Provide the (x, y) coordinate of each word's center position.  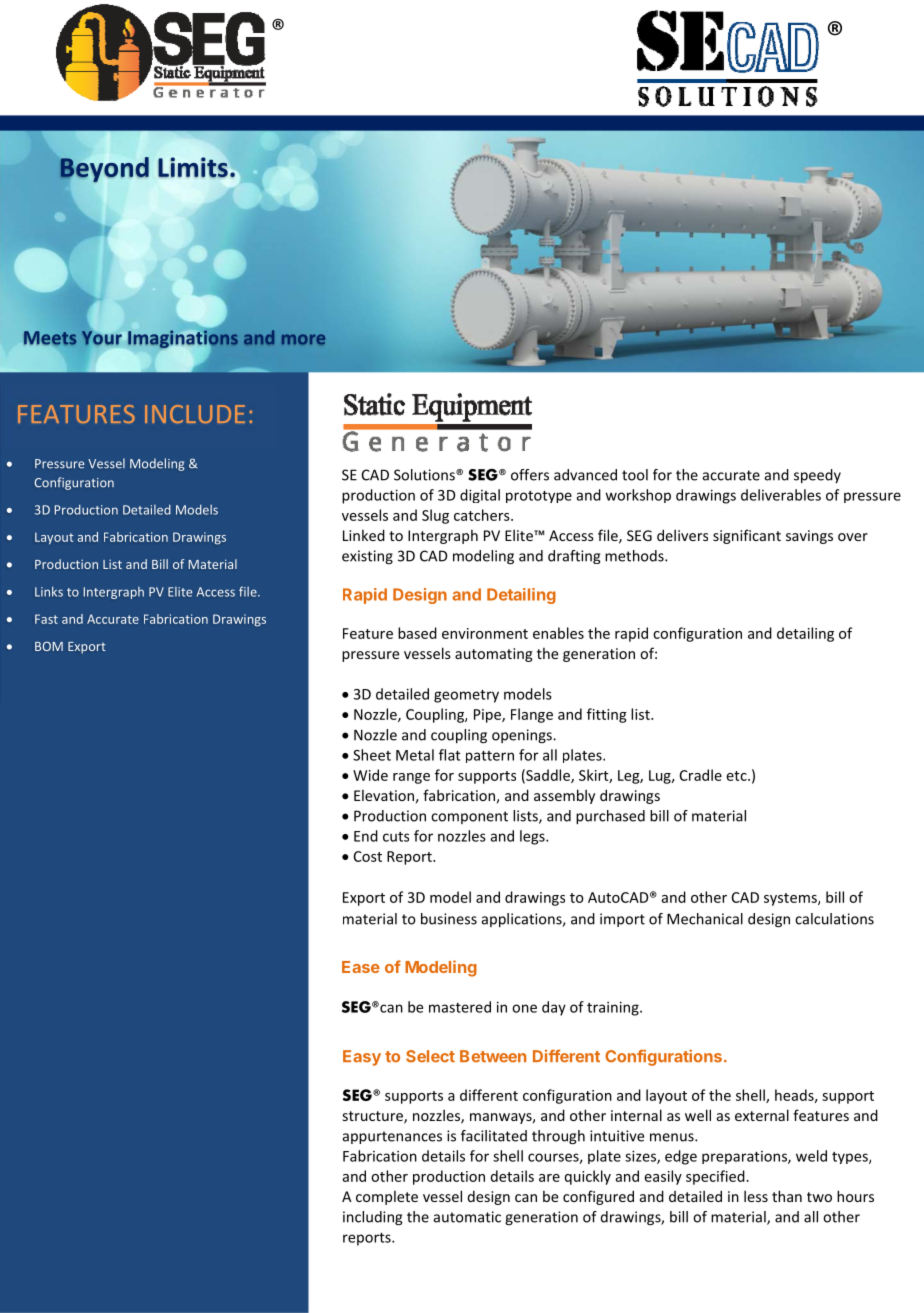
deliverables (781, 495)
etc (738, 776)
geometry (466, 696)
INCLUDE (195, 414)
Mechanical (705, 919)
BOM (49, 646)
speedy (817, 476)
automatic (467, 1217)
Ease (361, 967)
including (372, 1218)
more (303, 339)
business (449, 919)
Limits (193, 167)
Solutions (425, 475)
